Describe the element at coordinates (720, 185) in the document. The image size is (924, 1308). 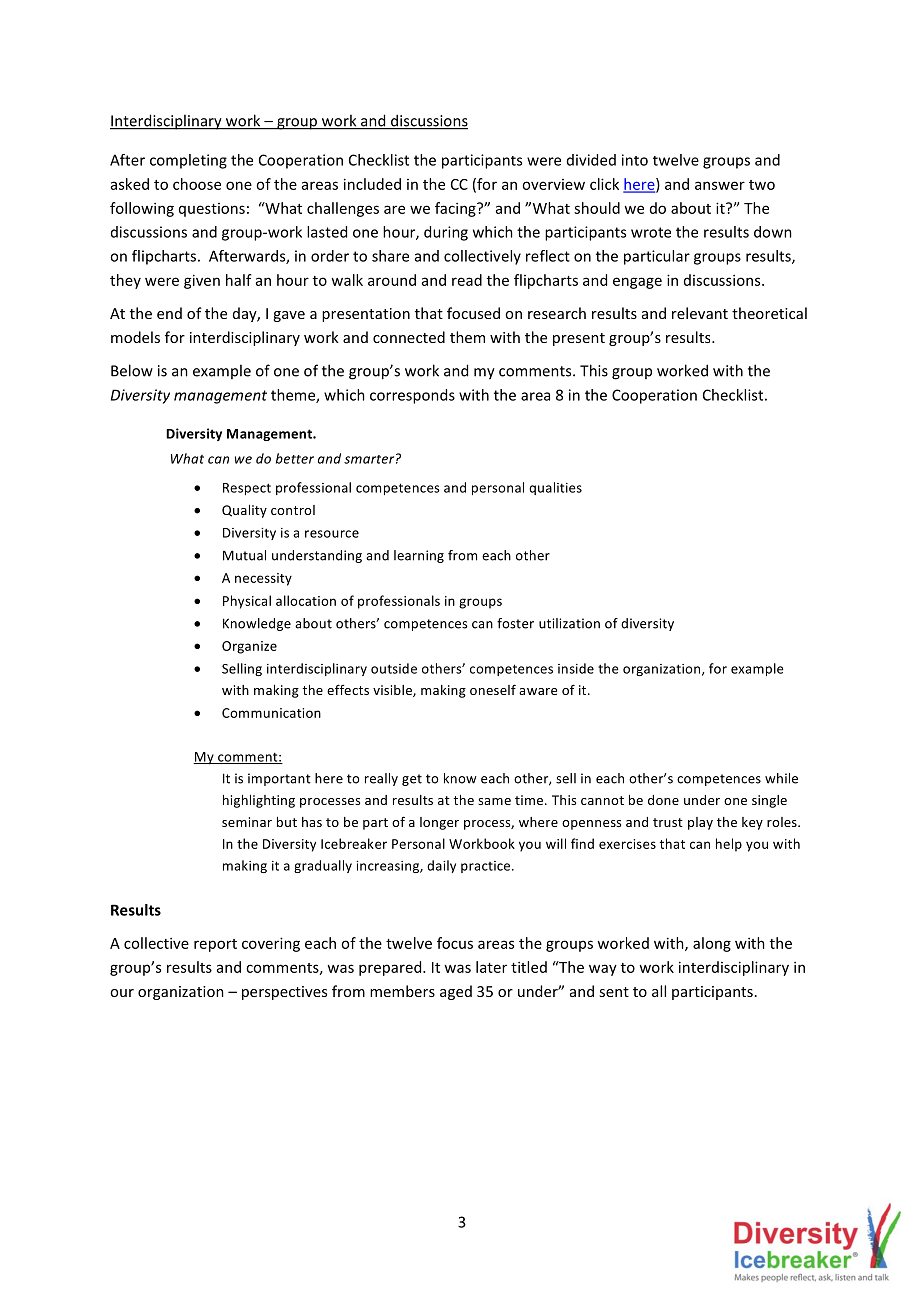
I see `answer` at that location.
